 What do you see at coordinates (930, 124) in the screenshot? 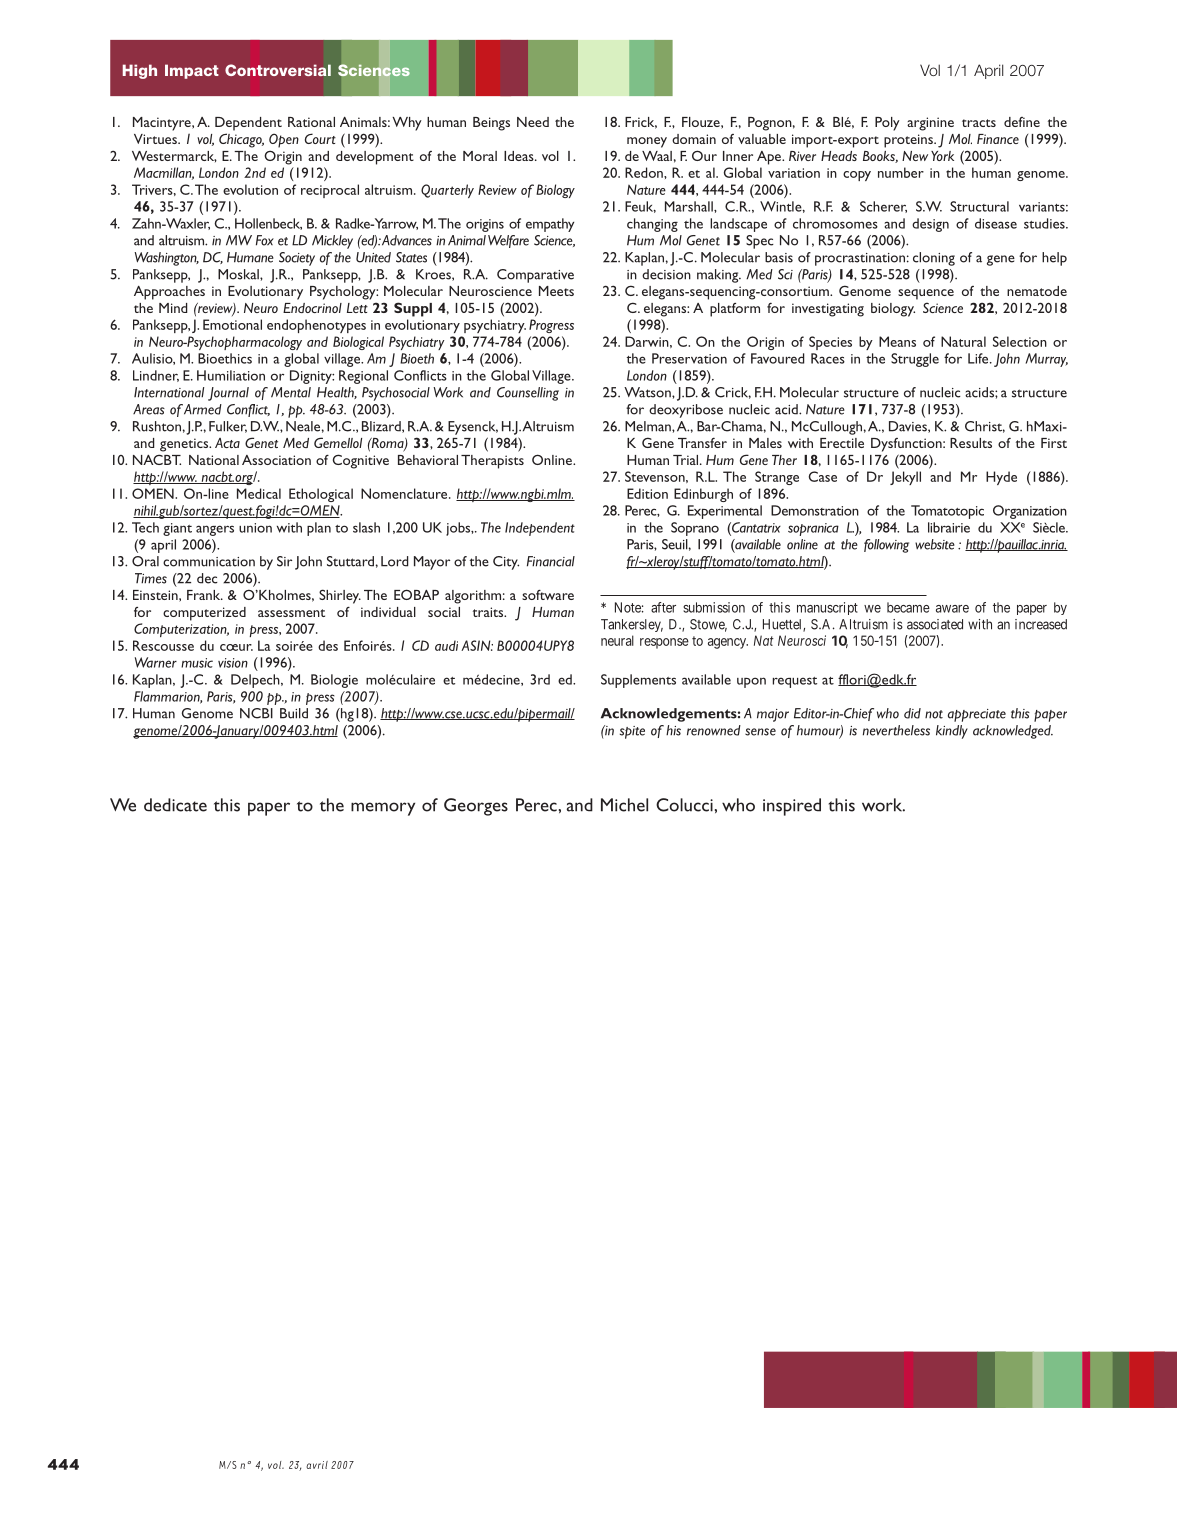
I see `arginine` at bounding box center [930, 124].
